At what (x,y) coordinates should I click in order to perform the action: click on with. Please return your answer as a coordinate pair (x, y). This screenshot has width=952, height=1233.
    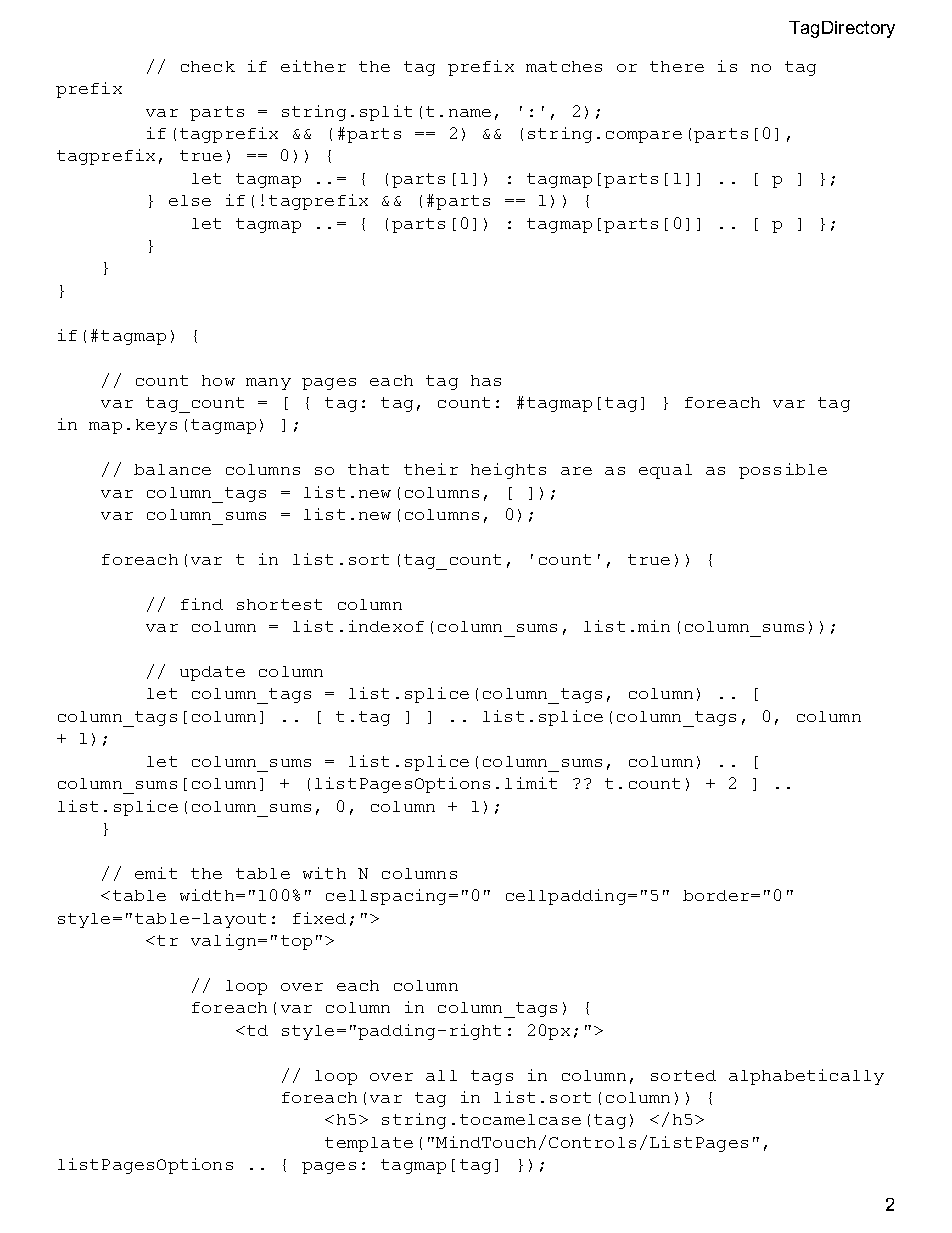
    Looking at the image, I should click on (324, 873).
